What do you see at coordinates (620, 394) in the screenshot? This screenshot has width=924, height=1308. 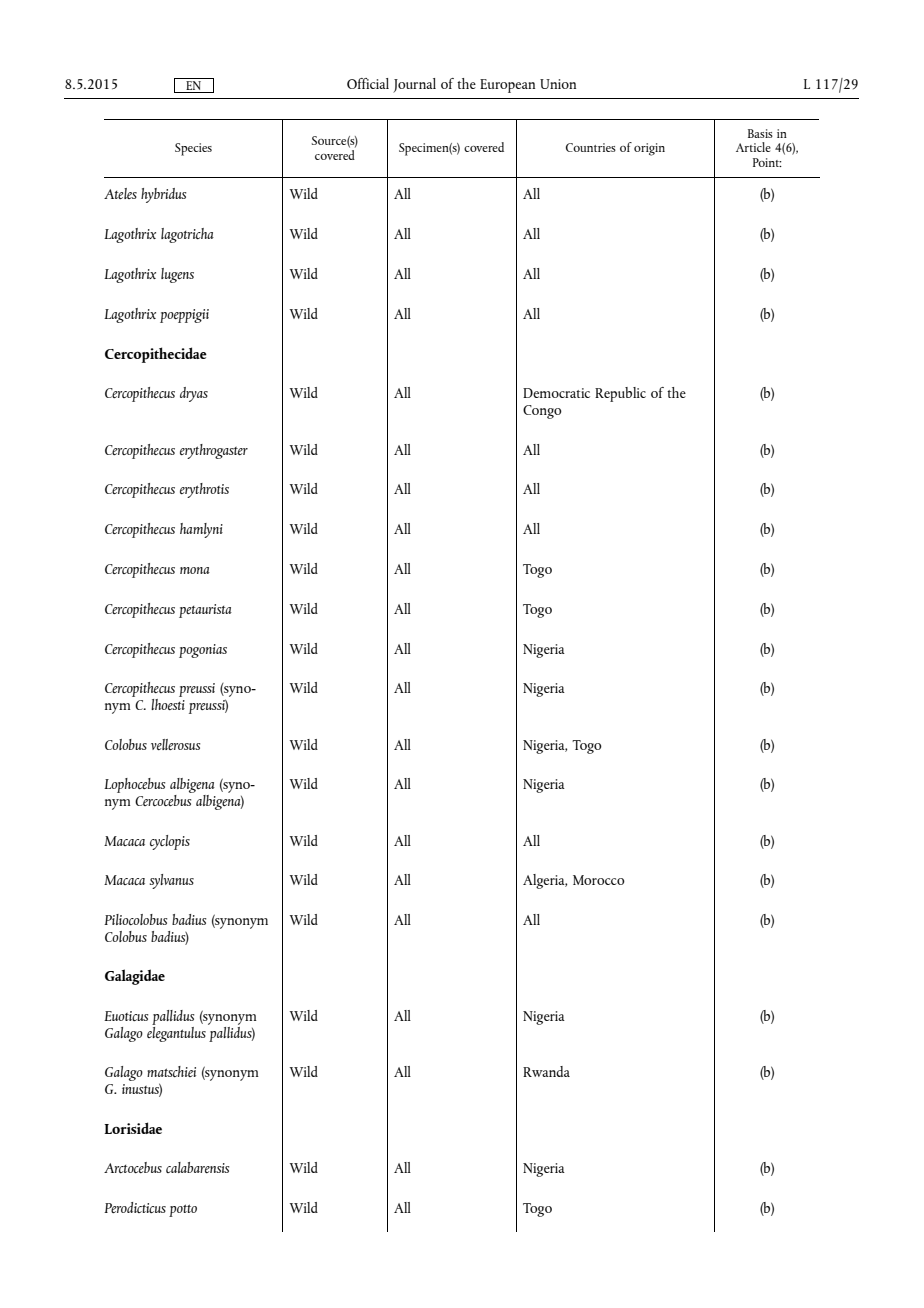 I see `Republic` at bounding box center [620, 394].
